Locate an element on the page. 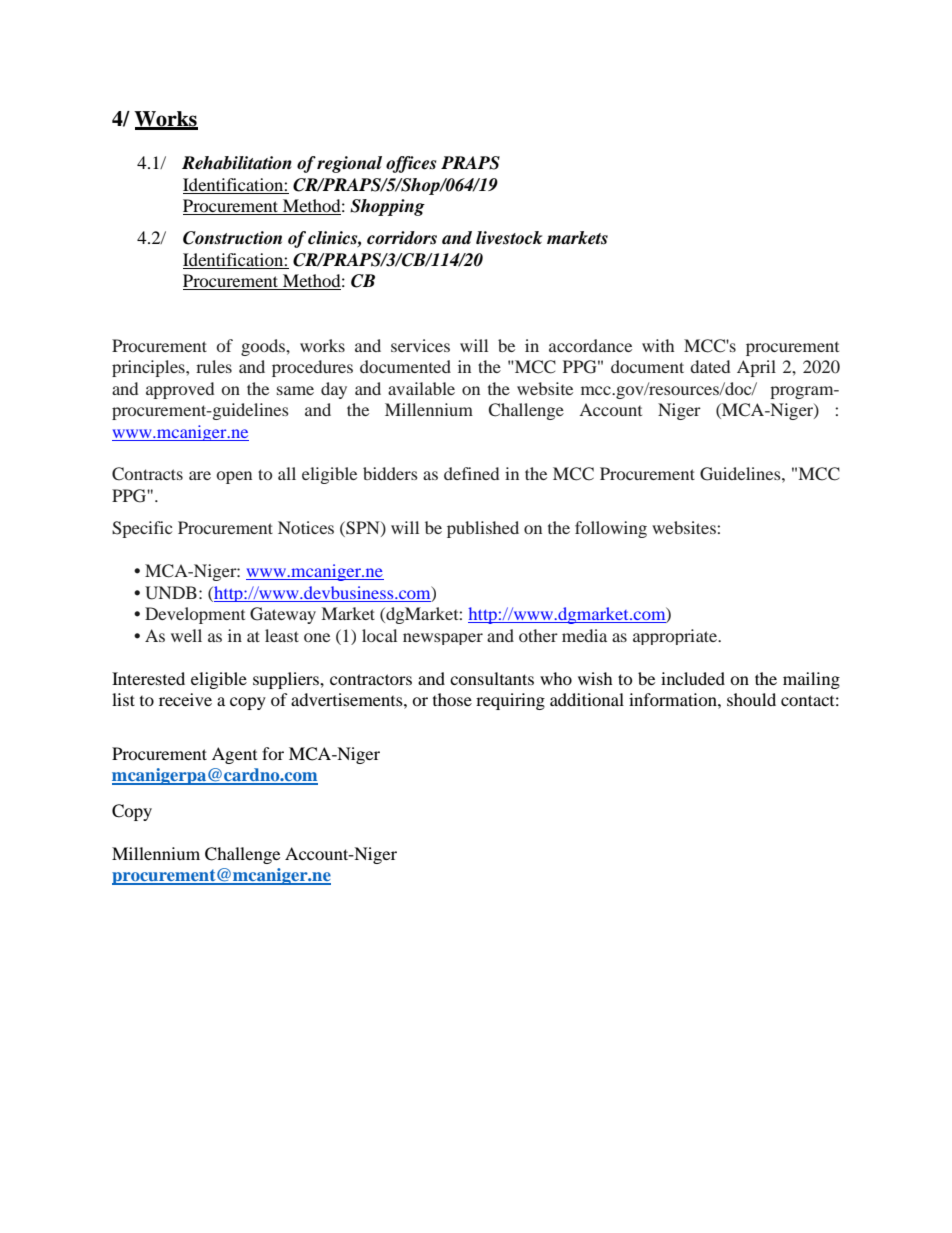 This image has width=952, height=1233. Rehabilitation is located at coordinates (237, 163).
